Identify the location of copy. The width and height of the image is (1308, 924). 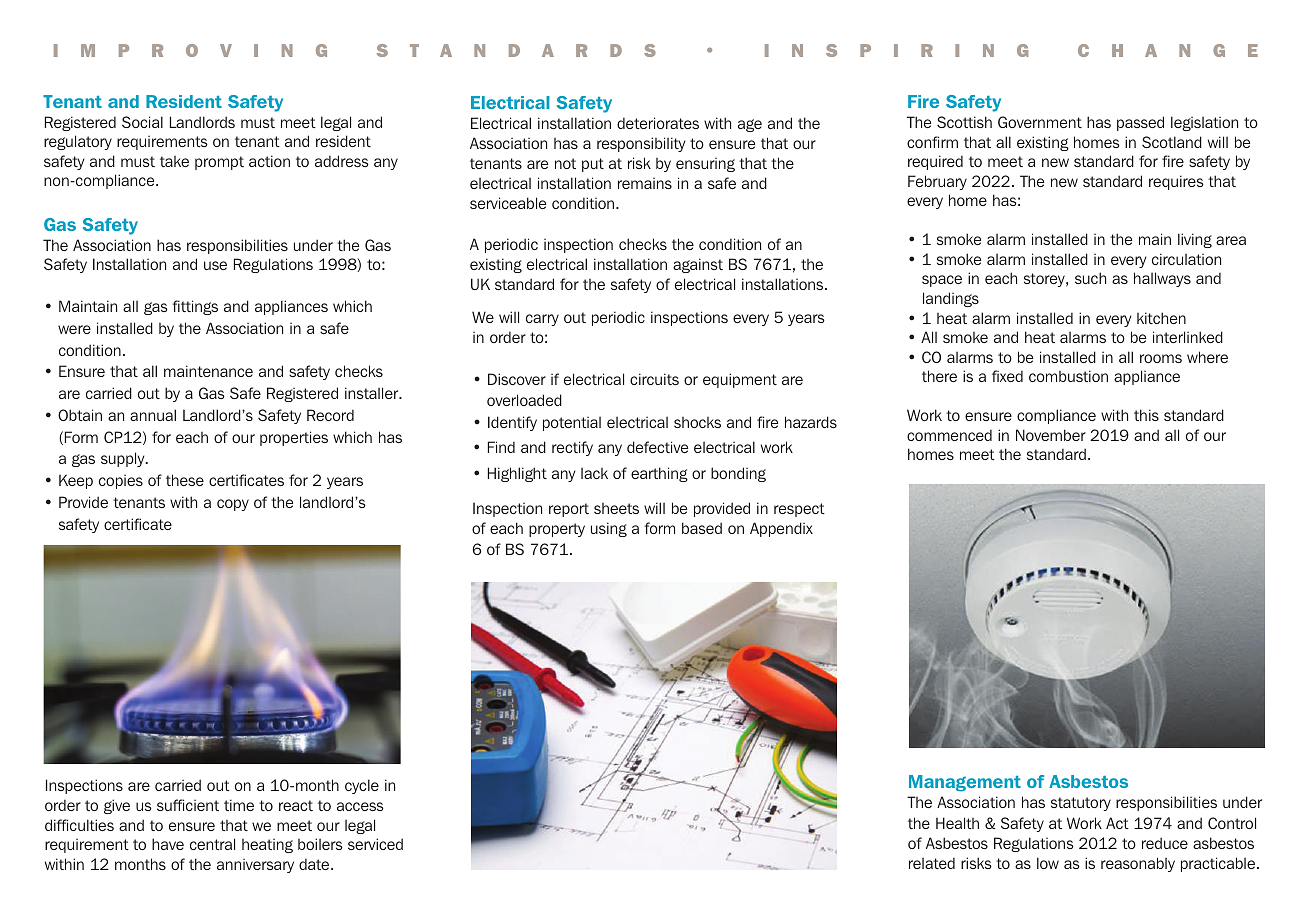
(233, 505).
